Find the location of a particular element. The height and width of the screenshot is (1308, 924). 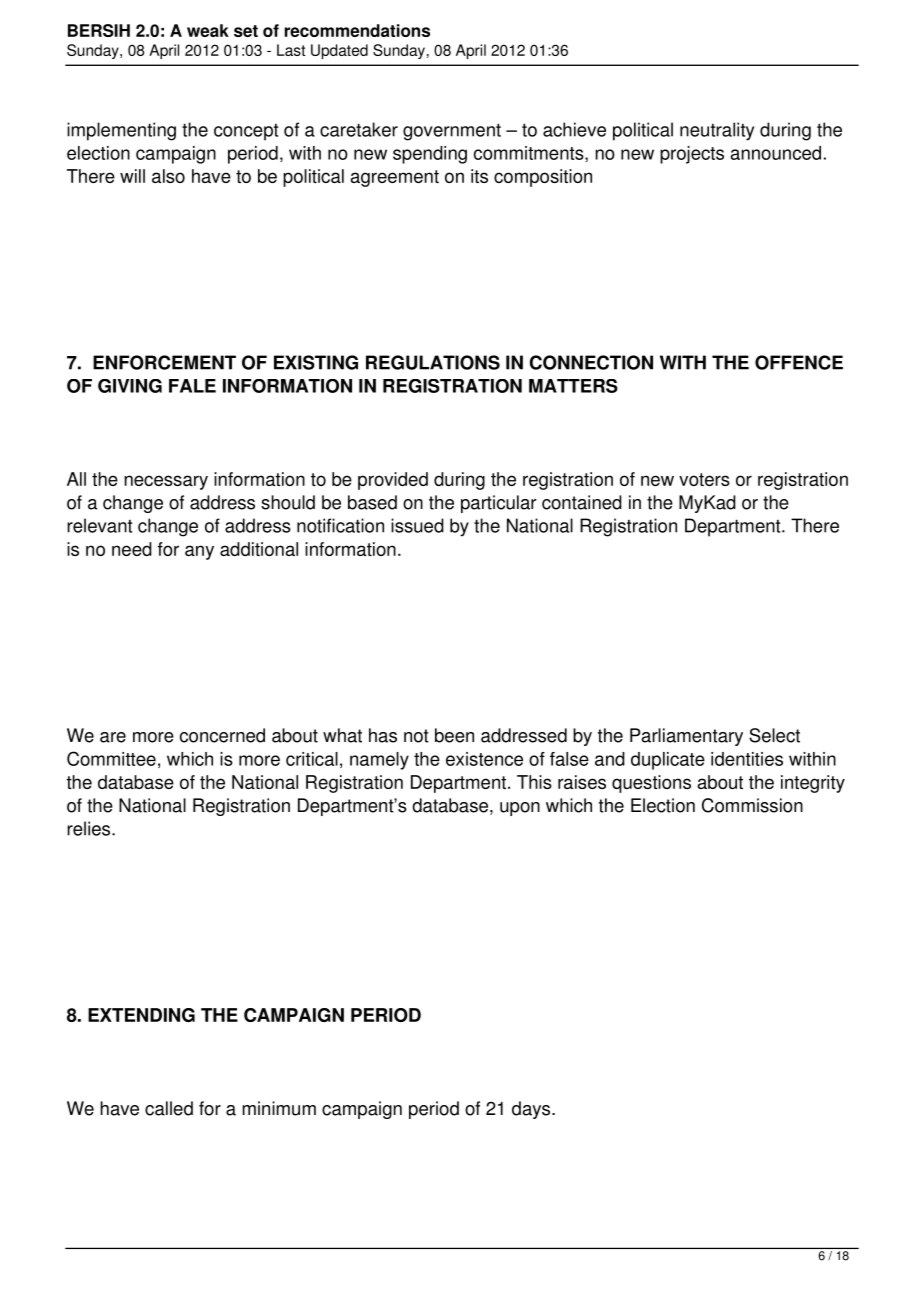

called is located at coordinates (169, 1108).
